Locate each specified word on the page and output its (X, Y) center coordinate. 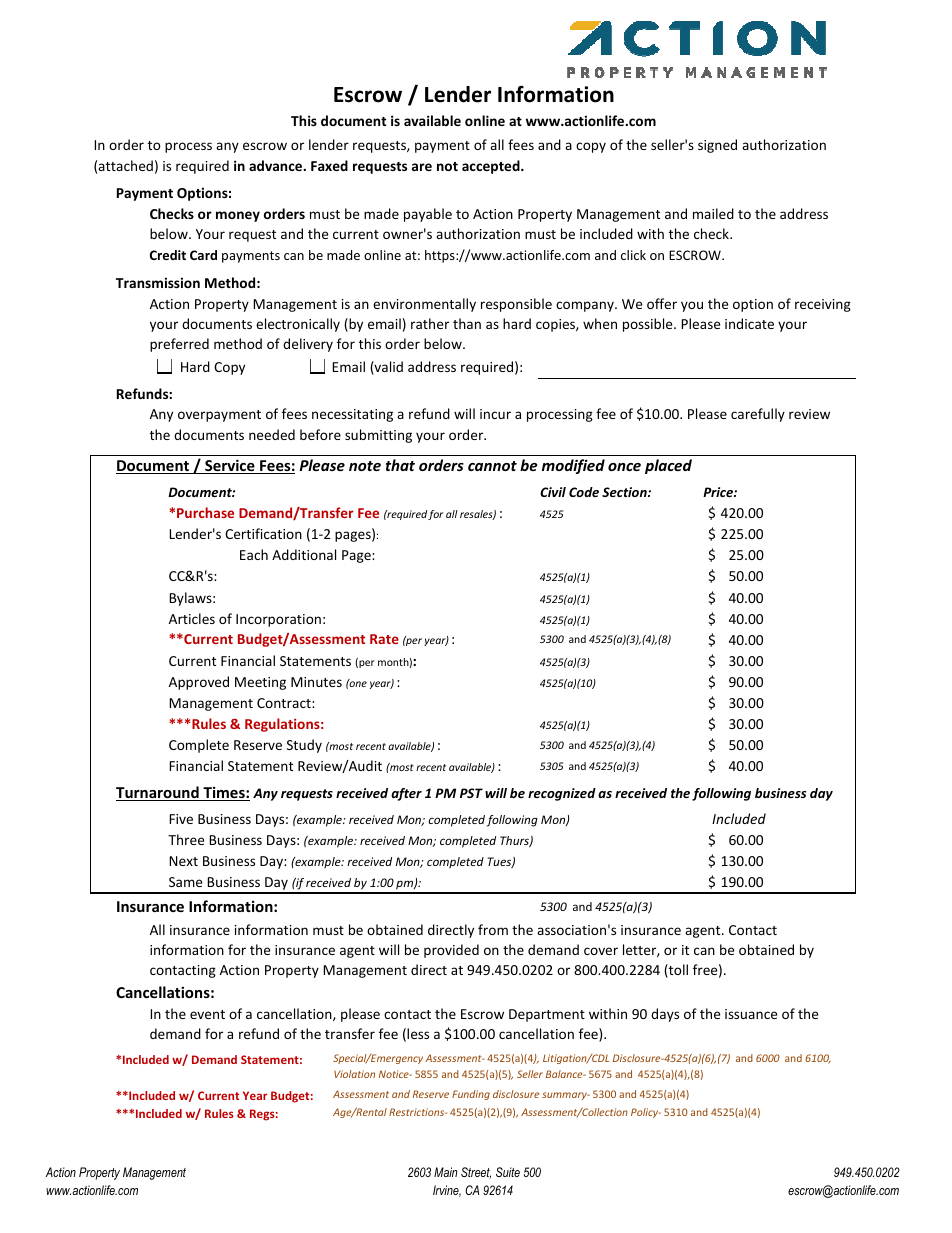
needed (272, 434)
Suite (508, 1172)
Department (547, 1015)
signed (717, 146)
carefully (758, 415)
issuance (751, 1014)
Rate (384, 639)
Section (625, 492)
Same (185, 882)
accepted (492, 167)
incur (495, 414)
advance (277, 165)
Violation (354, 1074)
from (493, 929)
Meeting (260, 683)
